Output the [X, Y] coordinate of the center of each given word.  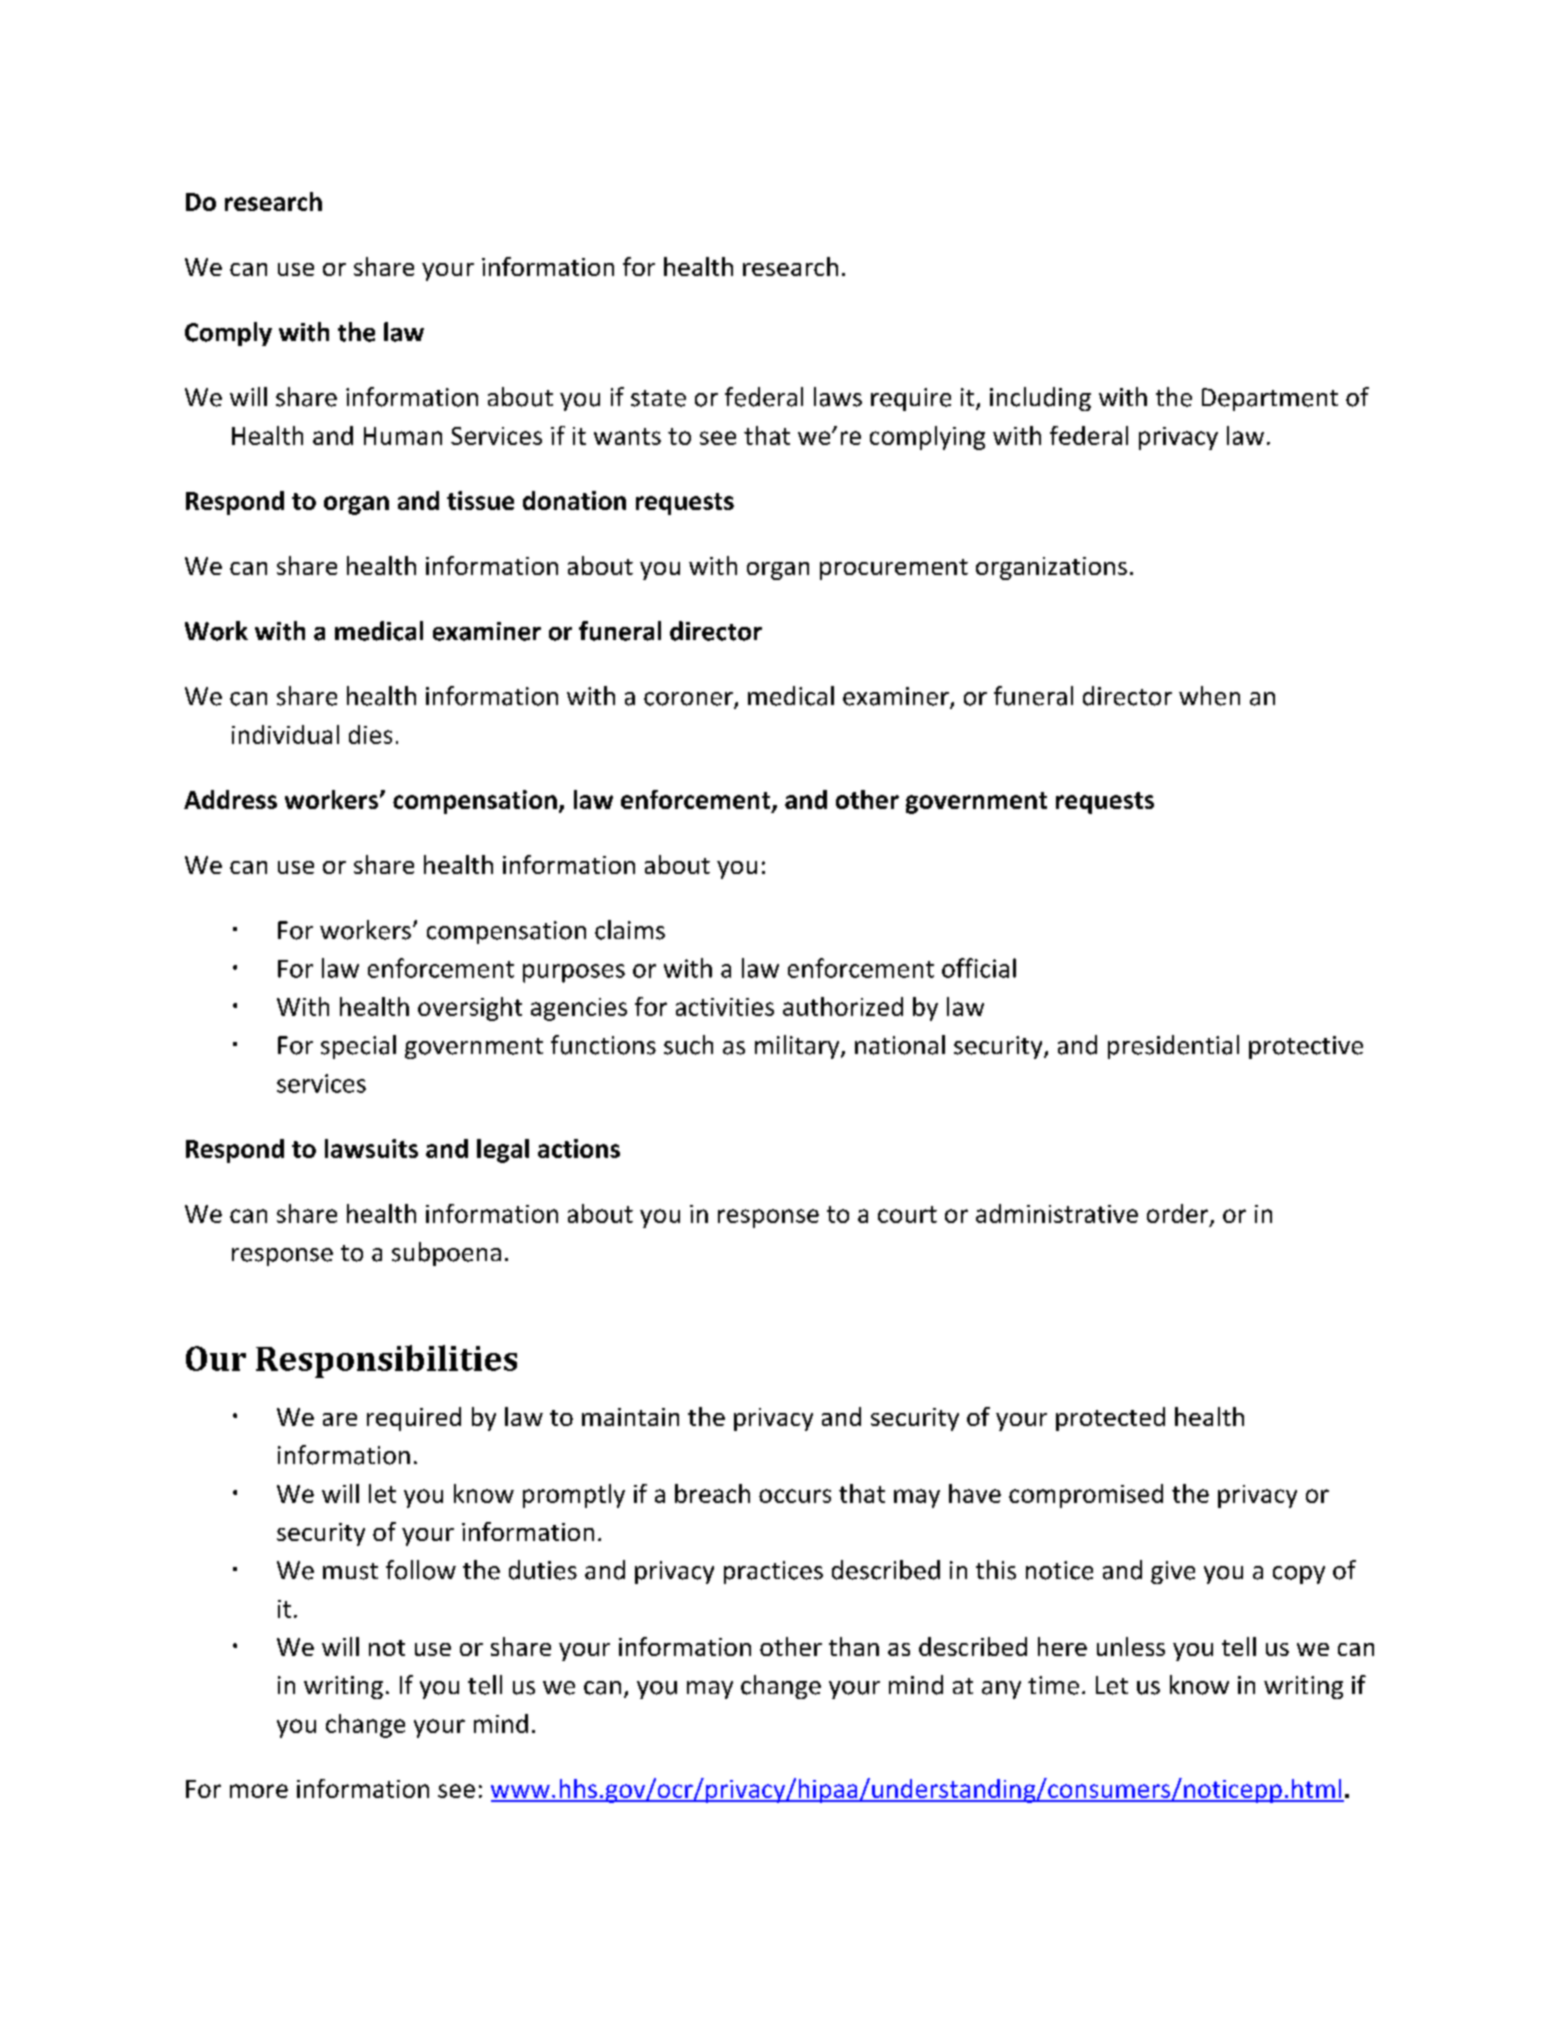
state [658, 398]
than [854, 1646]
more [259, 1791]
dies [370, 734]
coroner [689, 700]
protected [1110, 1419]
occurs [795, 1496]
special [358, 1047]
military [798, 1047]
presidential [1173, 1047]
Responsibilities [386, 1361]
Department [1270, 399]
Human [403, 436]
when [1209, 696]
